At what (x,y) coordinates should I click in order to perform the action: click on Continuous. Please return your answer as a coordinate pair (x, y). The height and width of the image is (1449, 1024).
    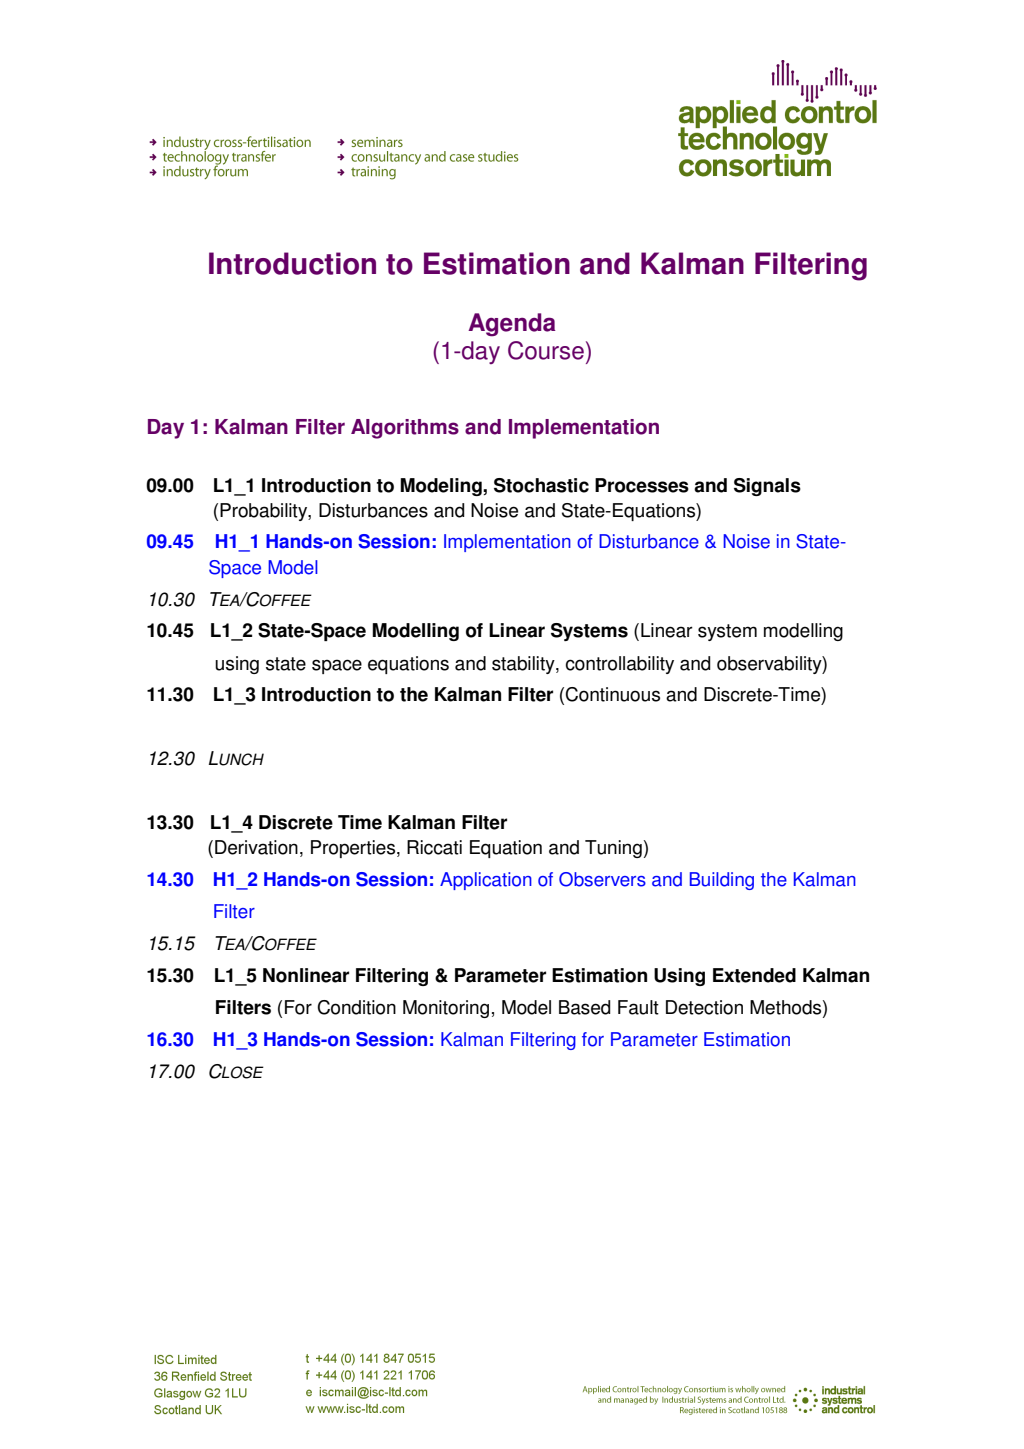
    Looking at the image, I should click on (612, 694).
